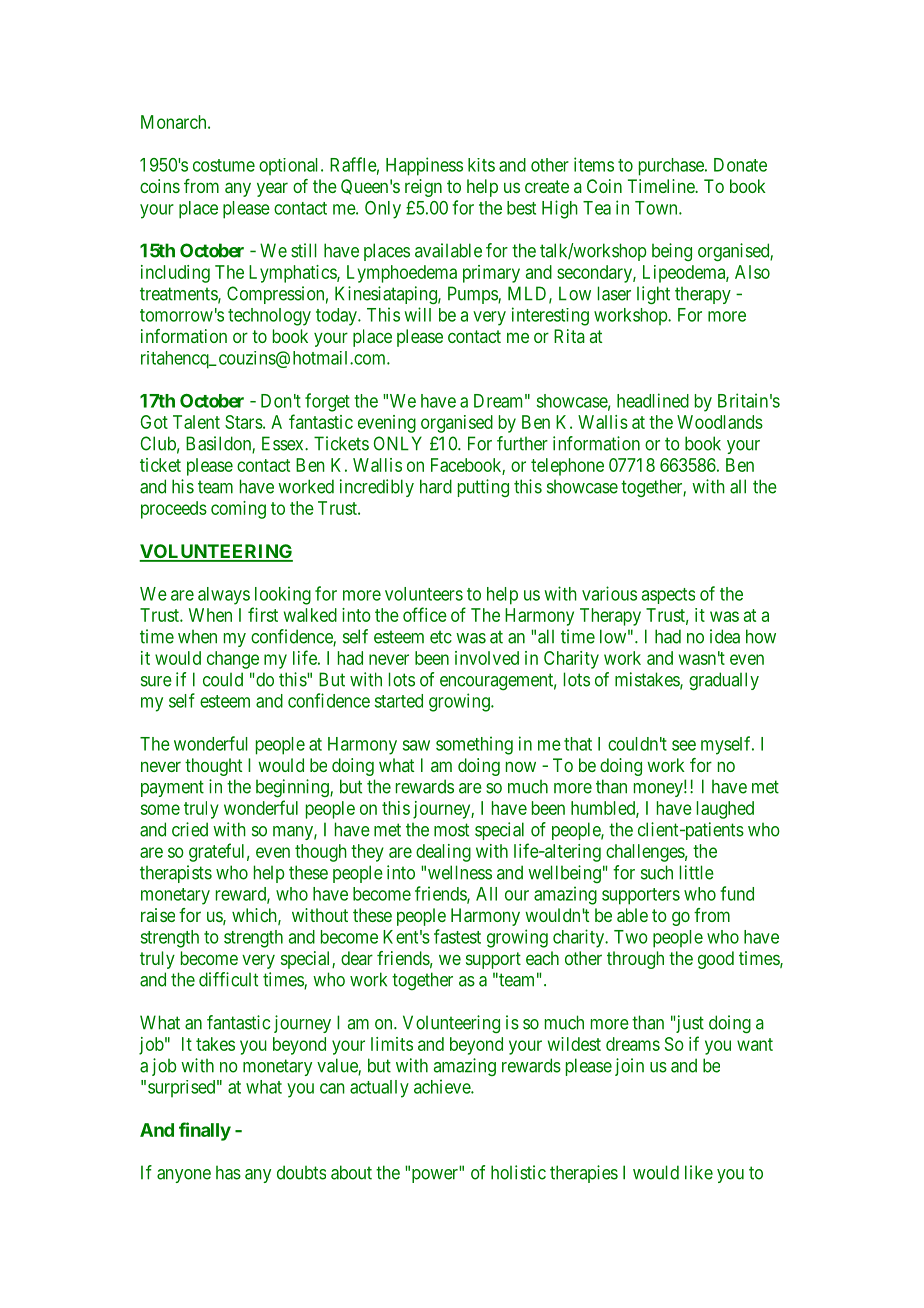  What do you see at coordinates (657, 208) in the screenshot?
I see `Town` at bounding box center [657, 208].
